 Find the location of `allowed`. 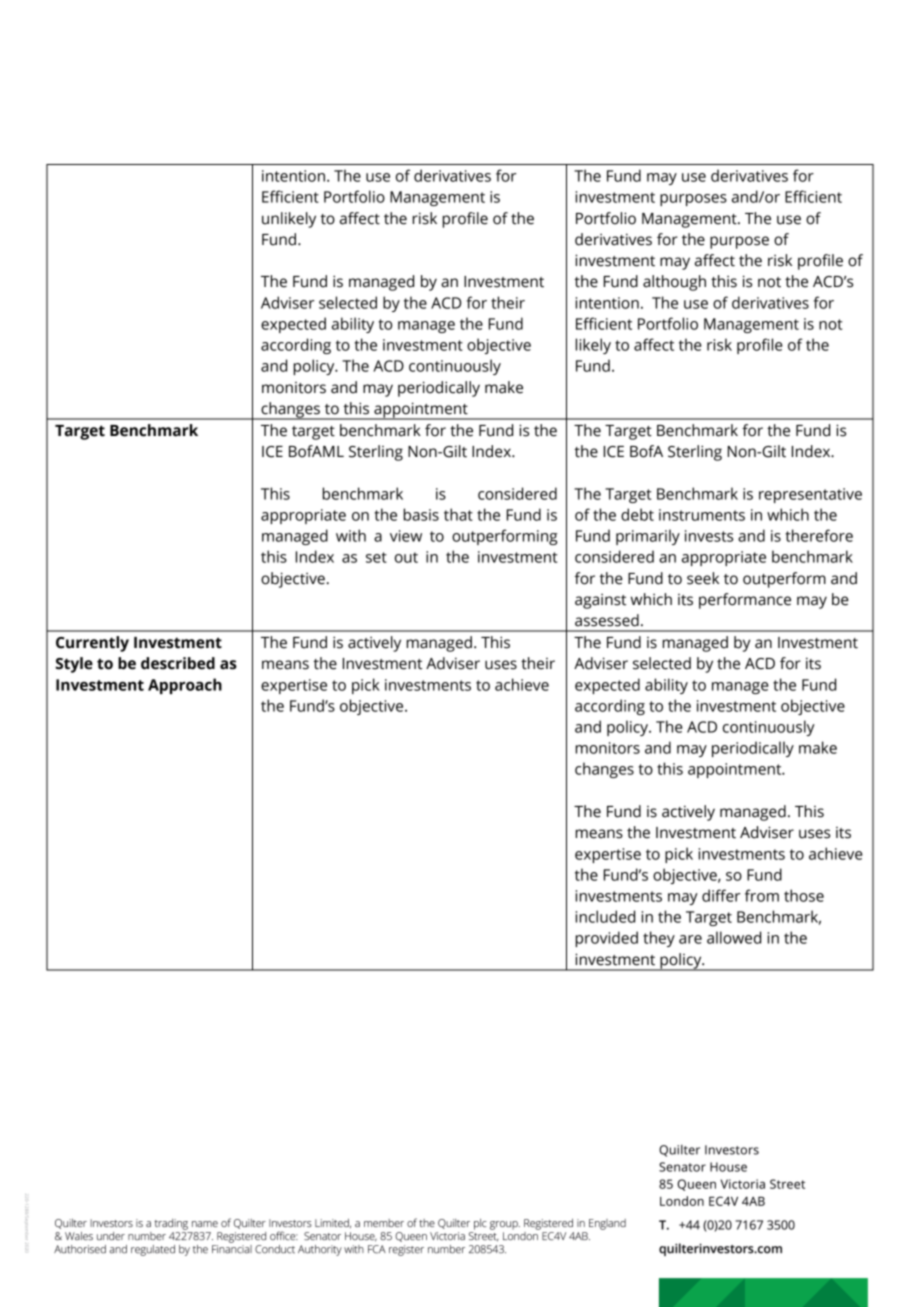

allowed is located at coordinates (734, 937).
